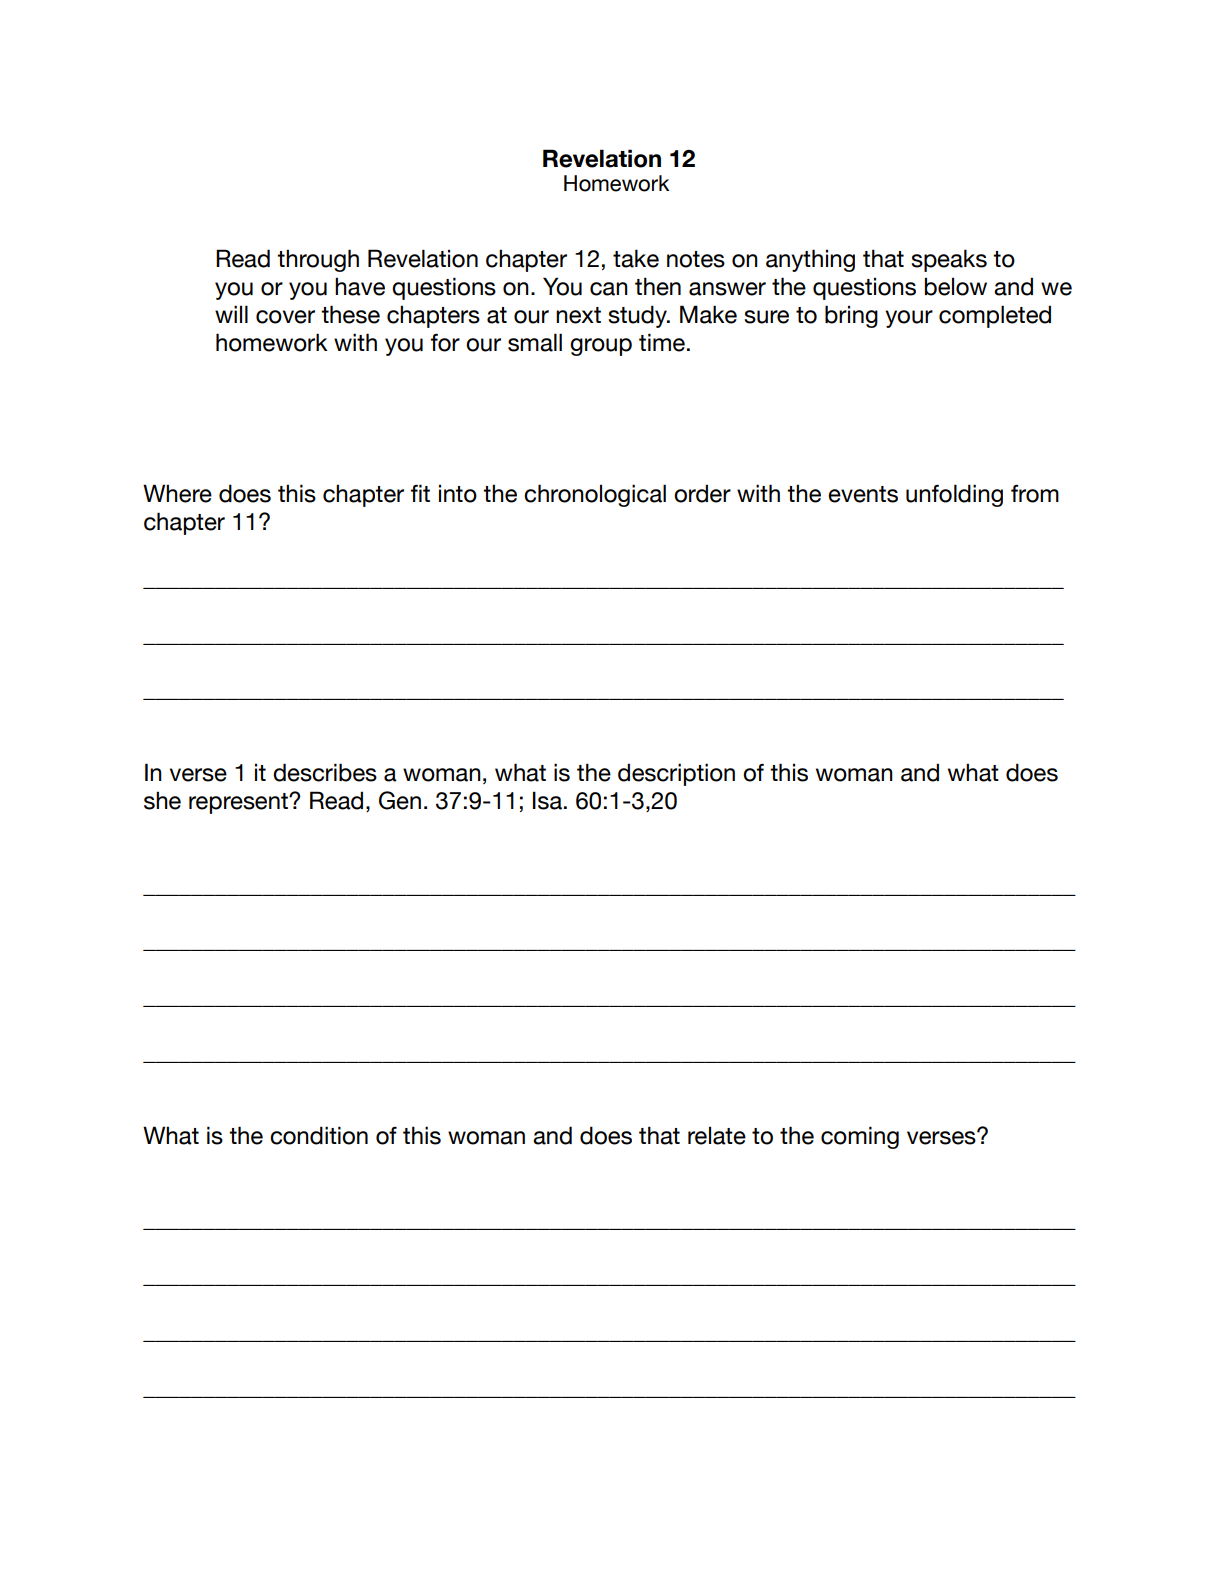 Image resolution: width=1219 pixels, height=1578 pixels. I want to click on below, so click(956, 286).
